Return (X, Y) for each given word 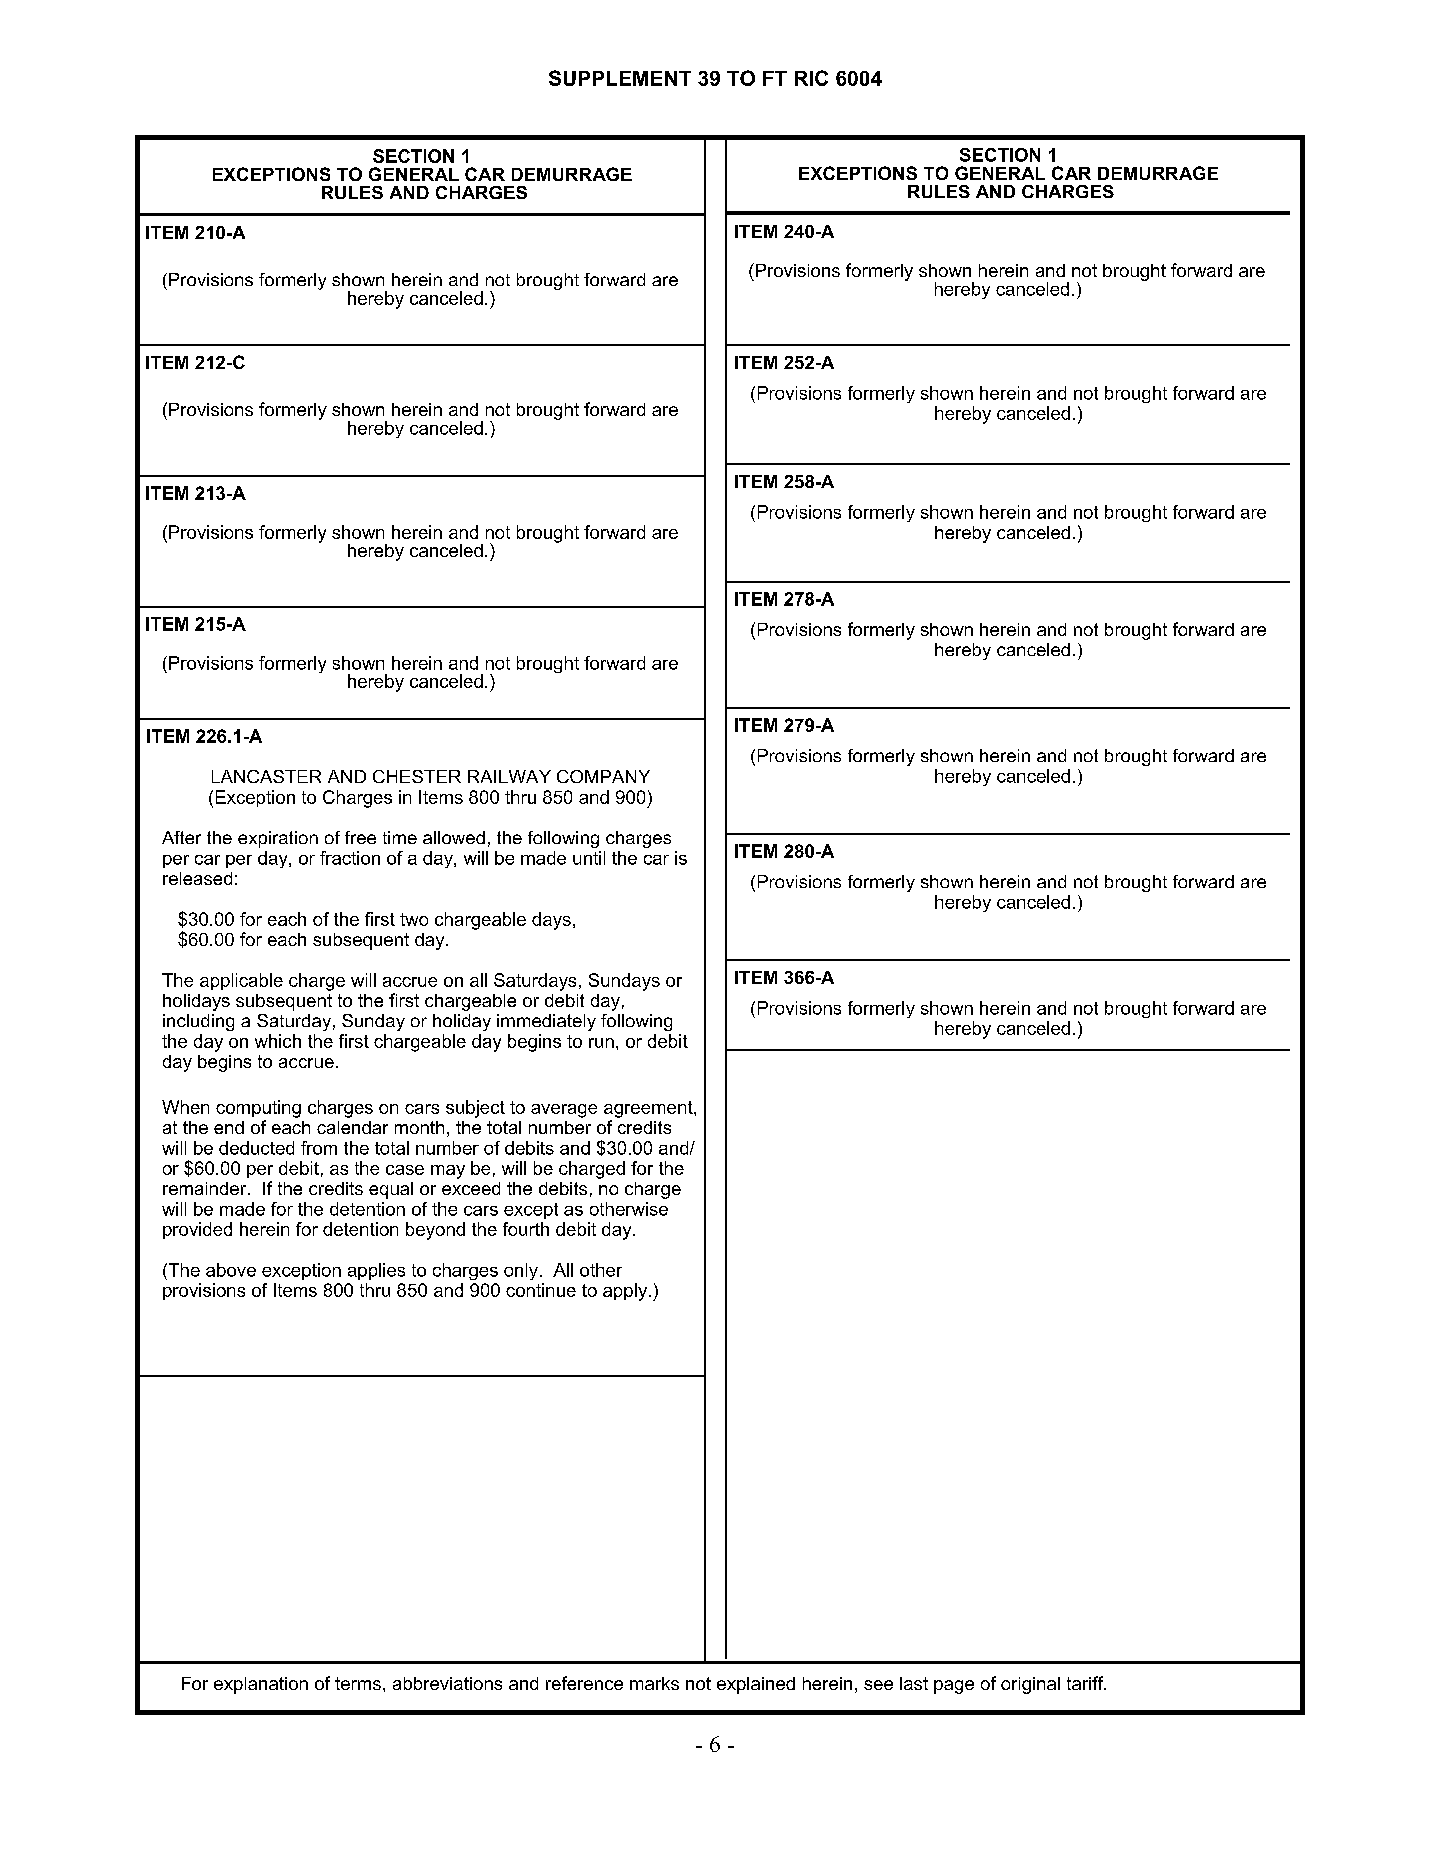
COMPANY (603, 776)
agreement (649, 1109)
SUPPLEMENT (620, 78)
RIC (811, 78)
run (601, 1043)
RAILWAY (509, 776)
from (319, 1148)
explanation (261, 1685)
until (589, 858)
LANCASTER (266, 776)
